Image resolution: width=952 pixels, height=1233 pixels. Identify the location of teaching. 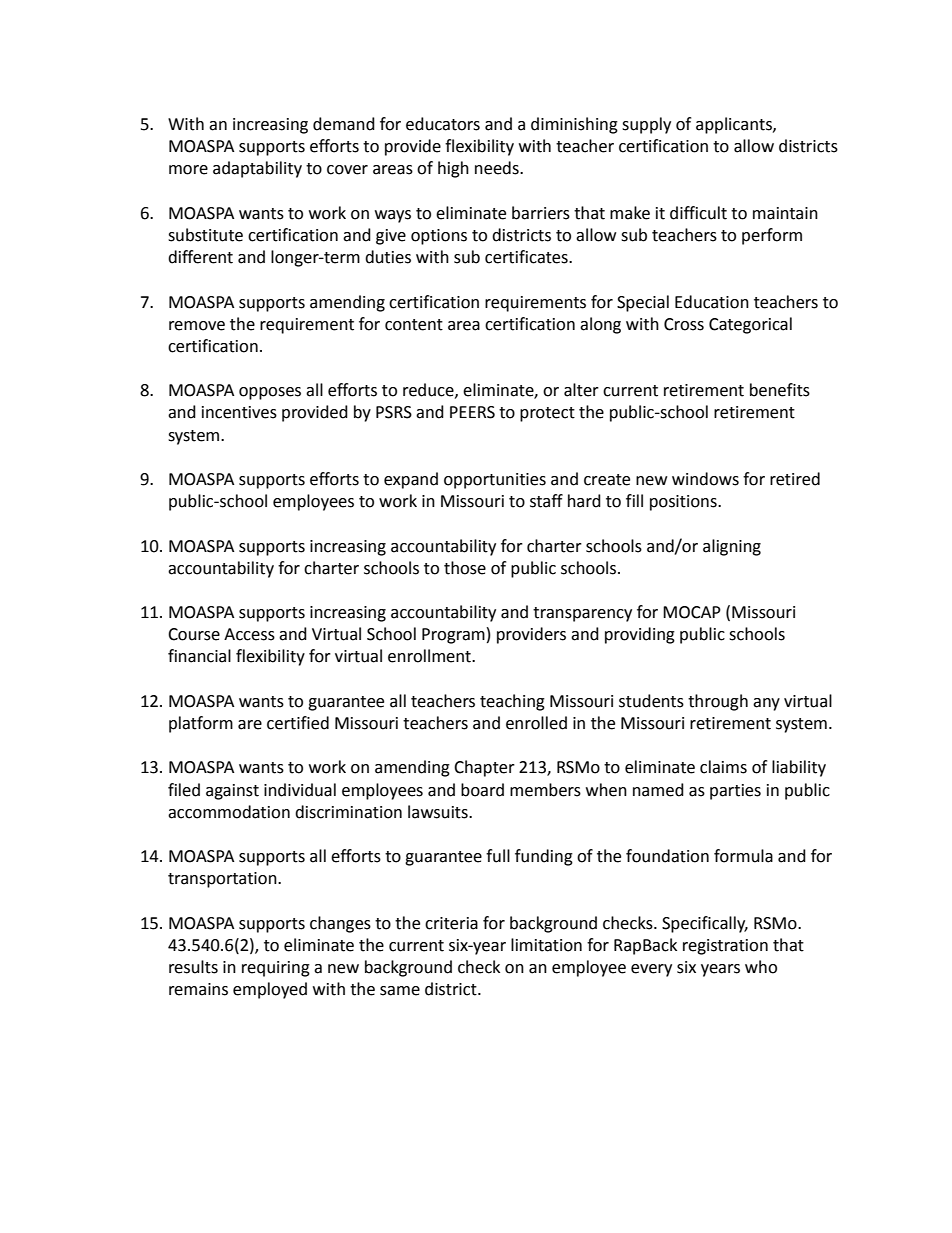
(512, 702).
